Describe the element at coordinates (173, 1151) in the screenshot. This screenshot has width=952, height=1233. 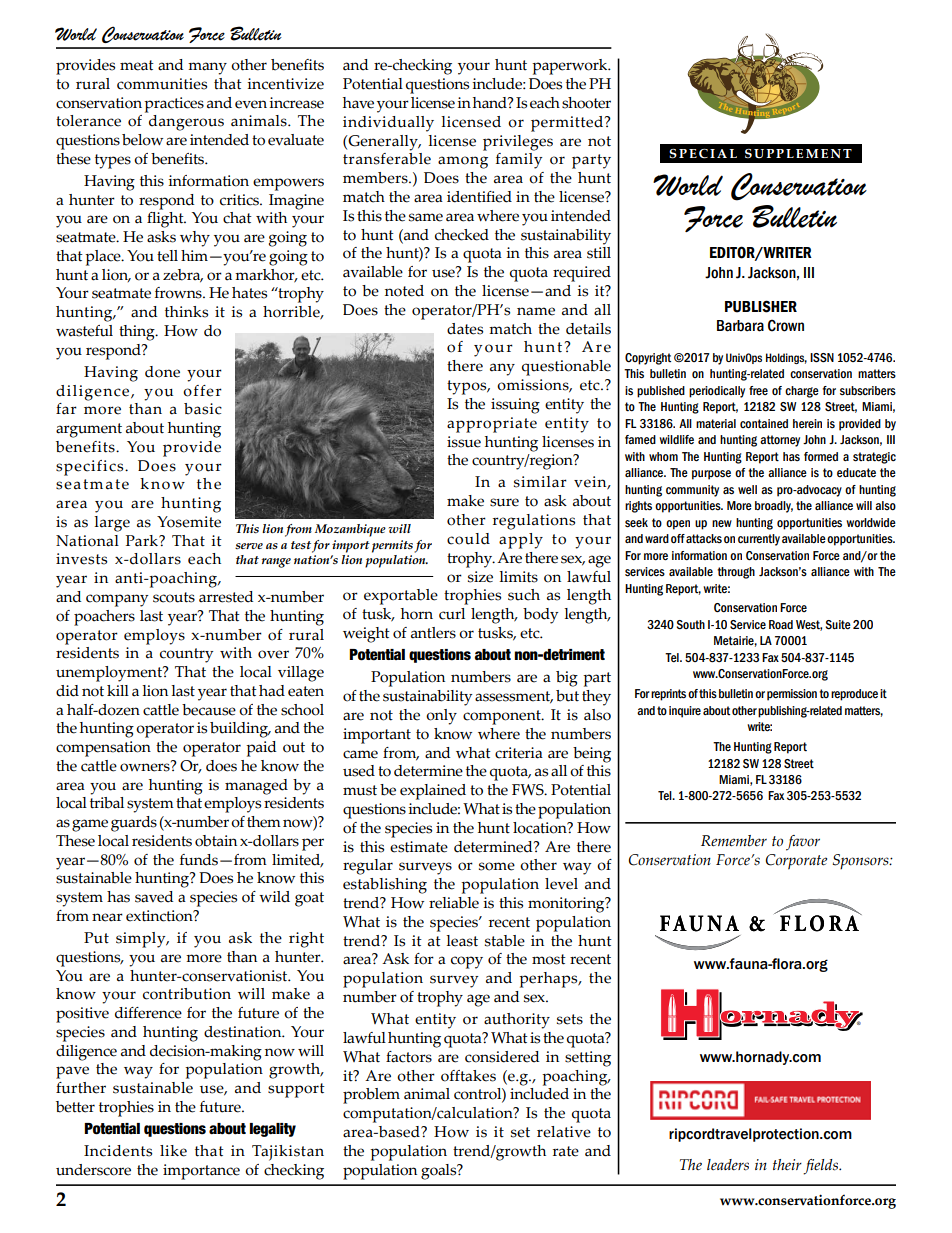
I see `like` at that location.
